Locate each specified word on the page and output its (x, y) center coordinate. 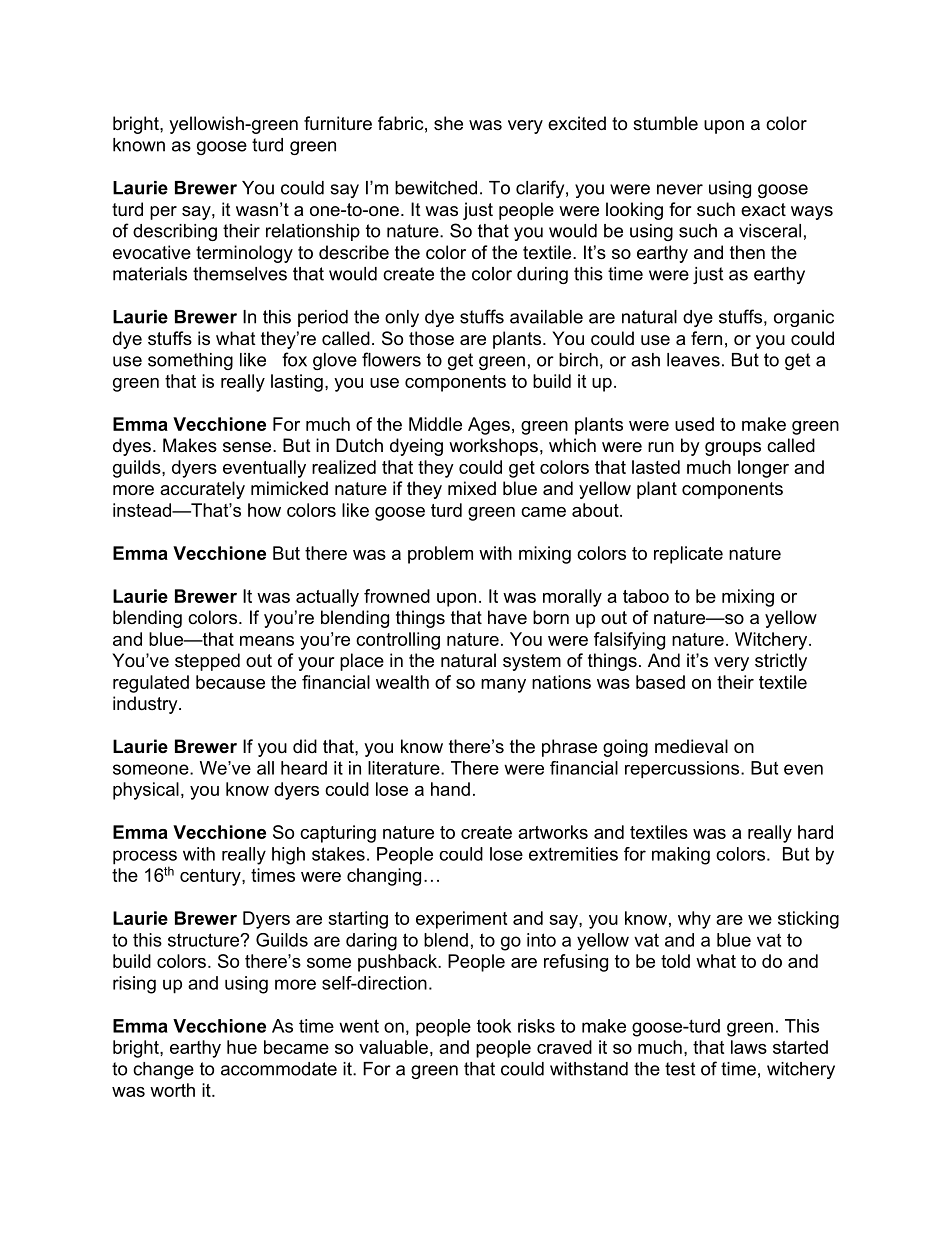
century (211, 877)
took (494, 1026)
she (448, 123)
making (681, 856)
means (267, 641)
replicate (688, 555)
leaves (693, 360)
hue (242, 1047)
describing (175, 232)
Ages (489, 426)
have (507, 617)
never (680, 189)
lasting (297, 383)
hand (450, 789)
